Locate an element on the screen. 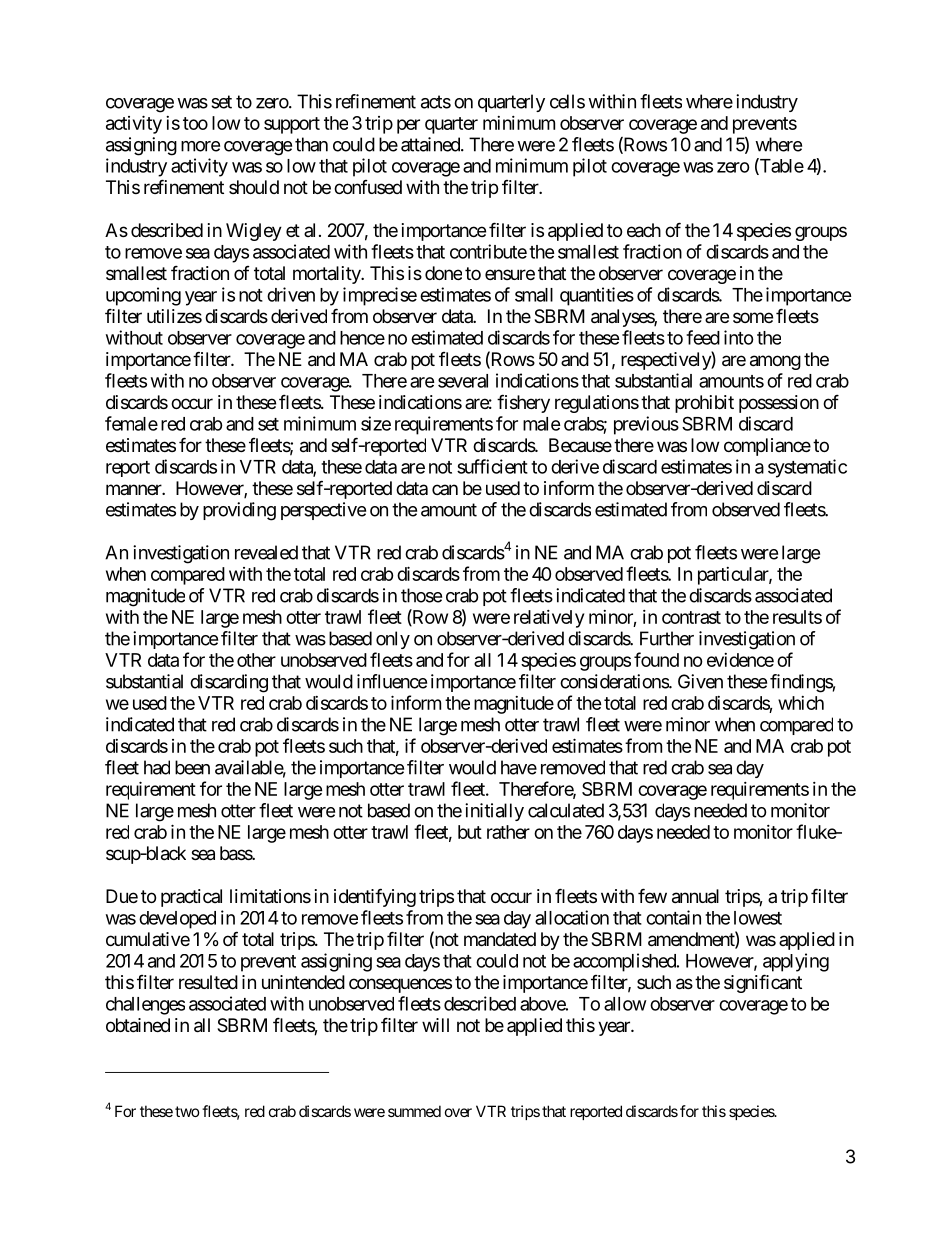 Image resolution: width=952 pixels, height=1233 pixels. prohibit is located at coordinates (704, 404).
